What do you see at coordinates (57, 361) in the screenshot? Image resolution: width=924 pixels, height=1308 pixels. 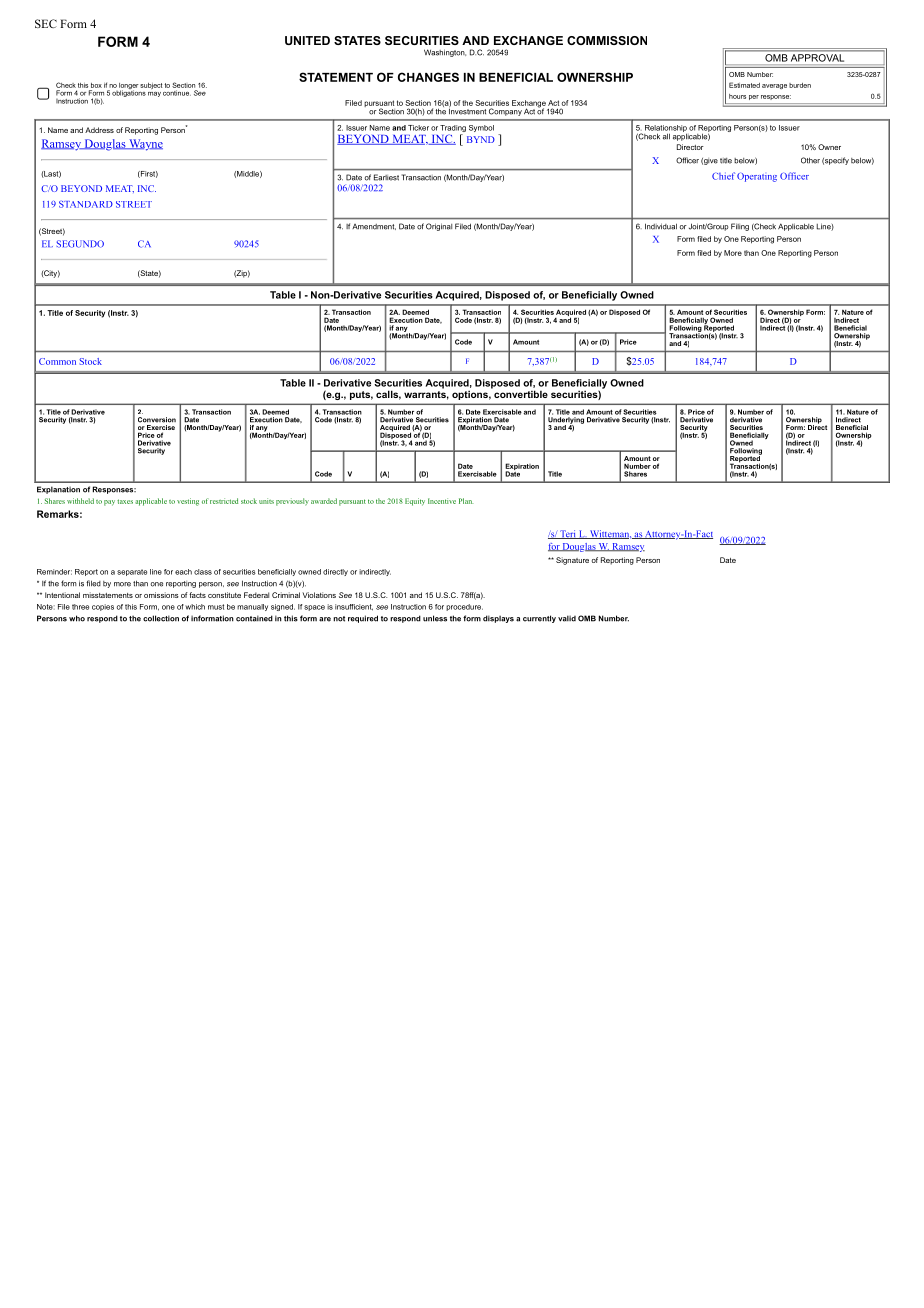 I see `Common` at bounding box center [57, 361].
